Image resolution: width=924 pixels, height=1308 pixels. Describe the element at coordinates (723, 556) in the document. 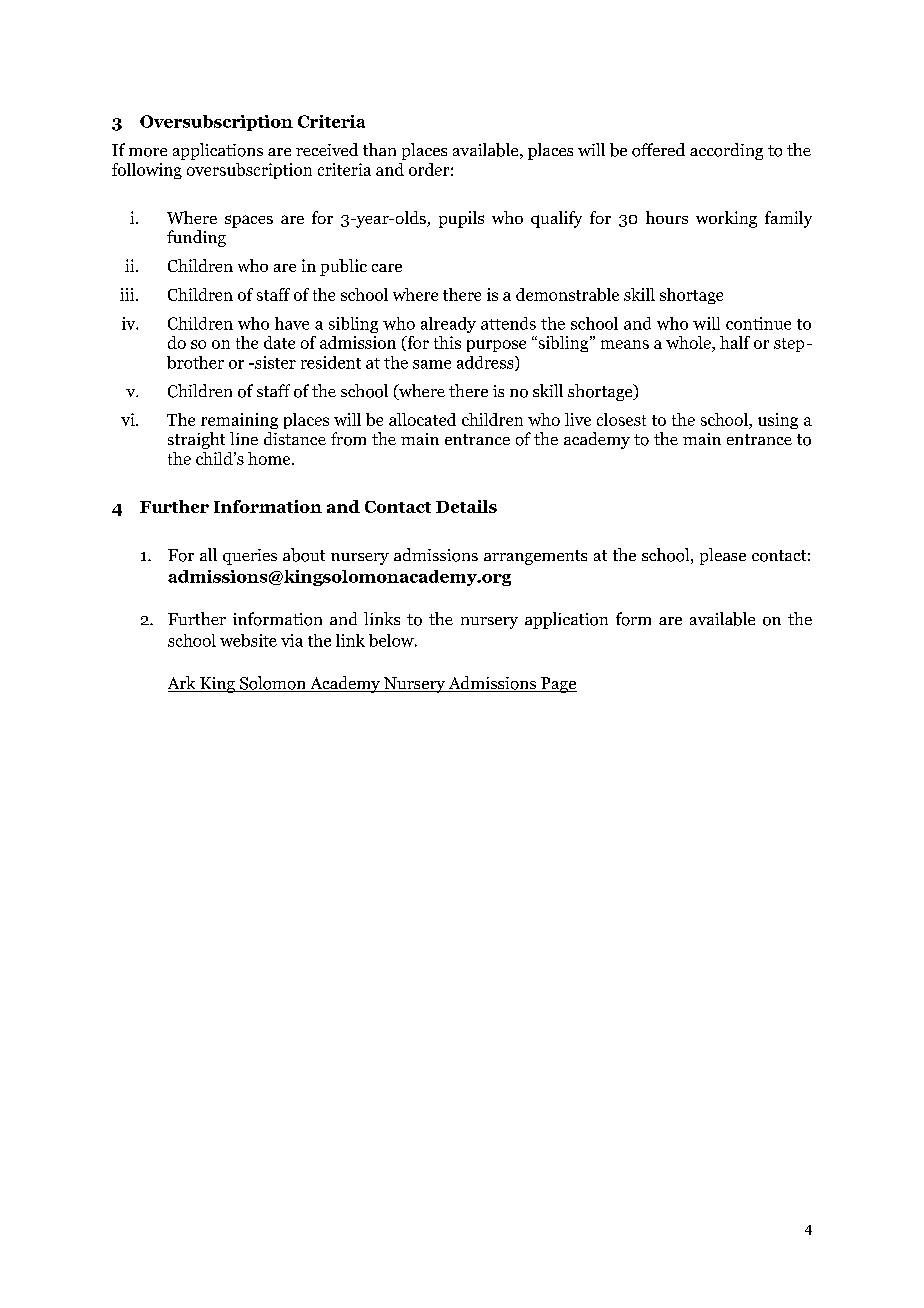

I see `please` at that location.
